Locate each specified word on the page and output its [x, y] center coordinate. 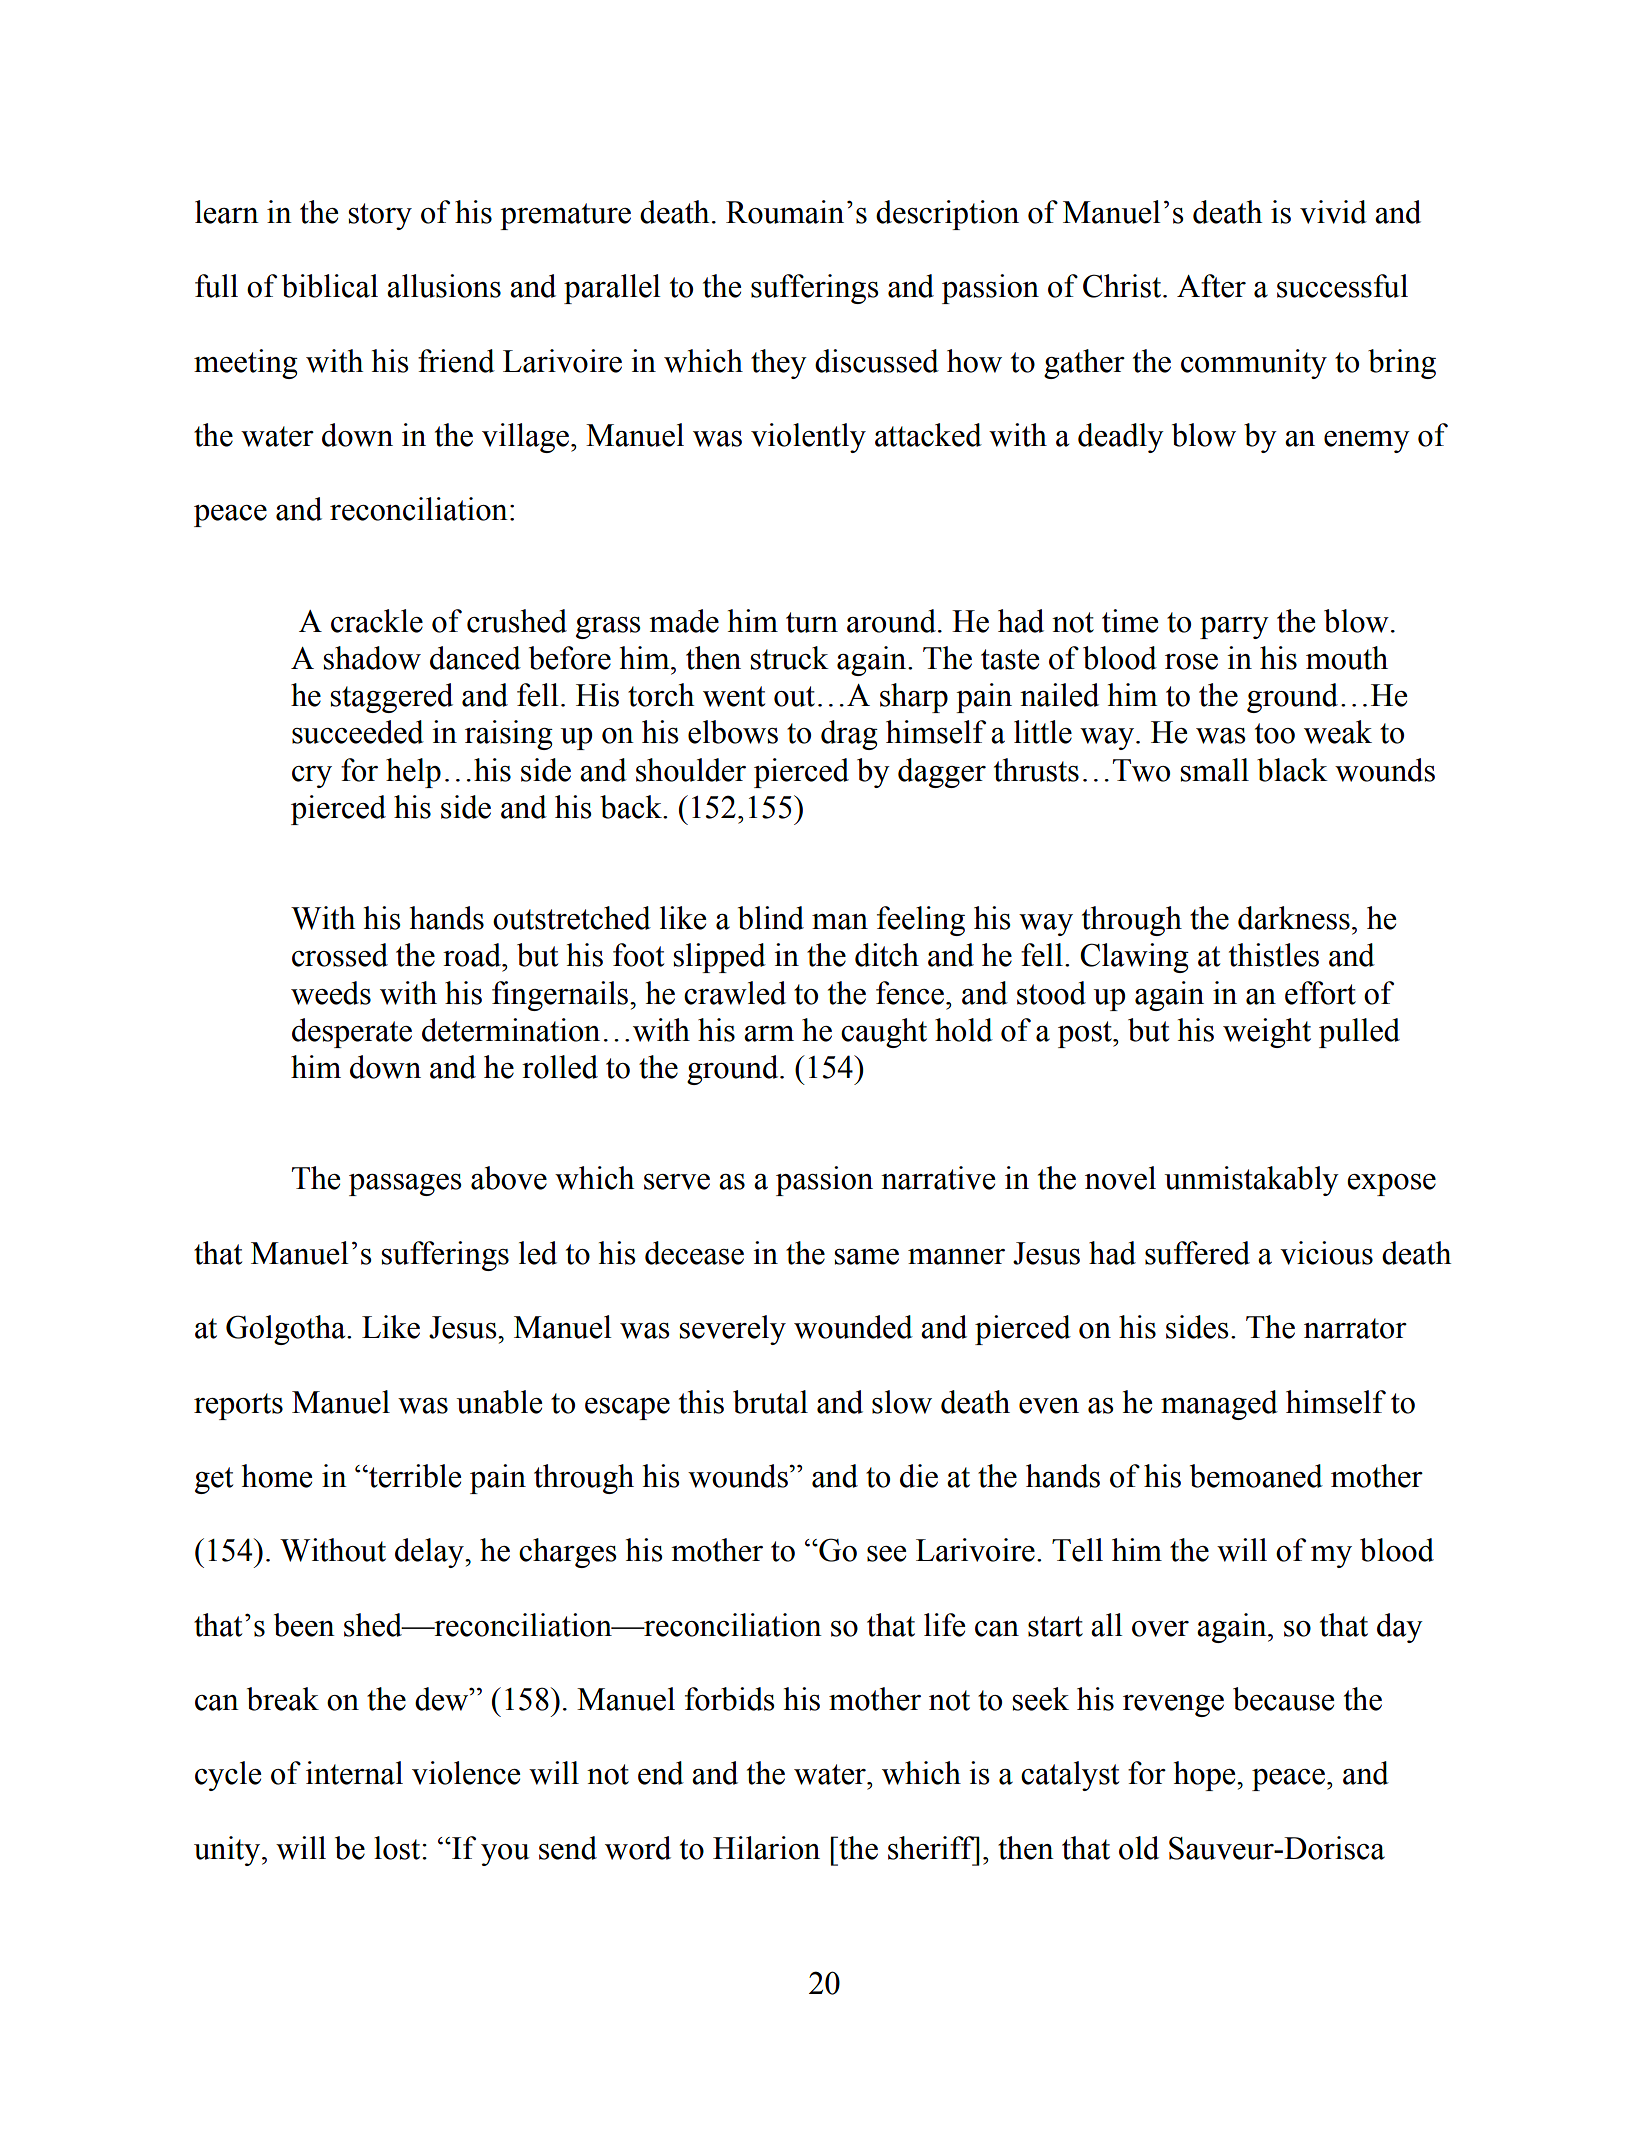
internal [354, 1773]
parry [1234, 628]
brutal [770, 1402]
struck [790, 658]
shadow [372, 658]
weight [1267, 1033]
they [779, 364]
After [1211, 286]
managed [1219, 1405]
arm [769, 1034]
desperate [352, 1033]
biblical [330, 286]
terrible [414, 1476]
